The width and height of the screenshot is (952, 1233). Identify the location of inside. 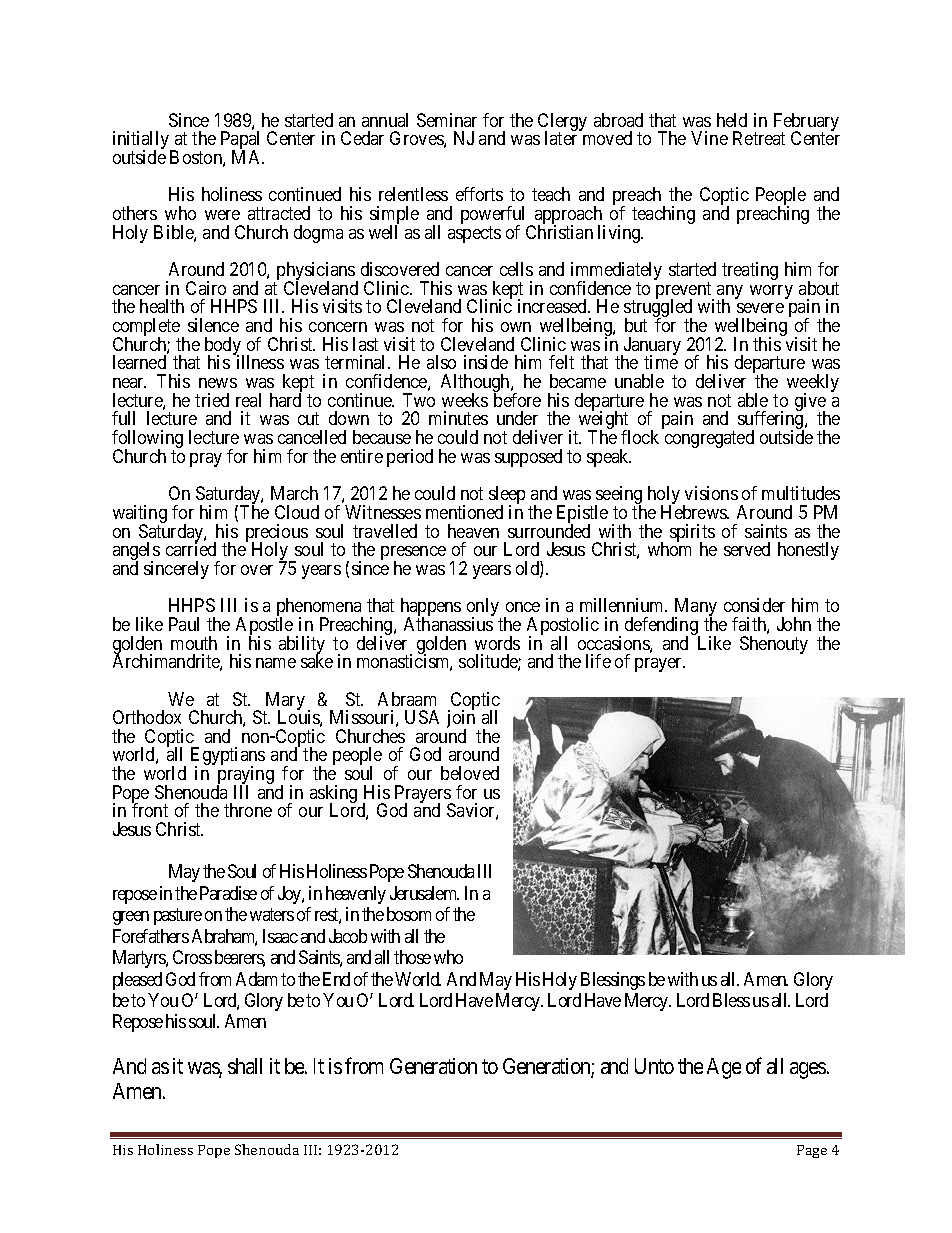
(486, 362).
